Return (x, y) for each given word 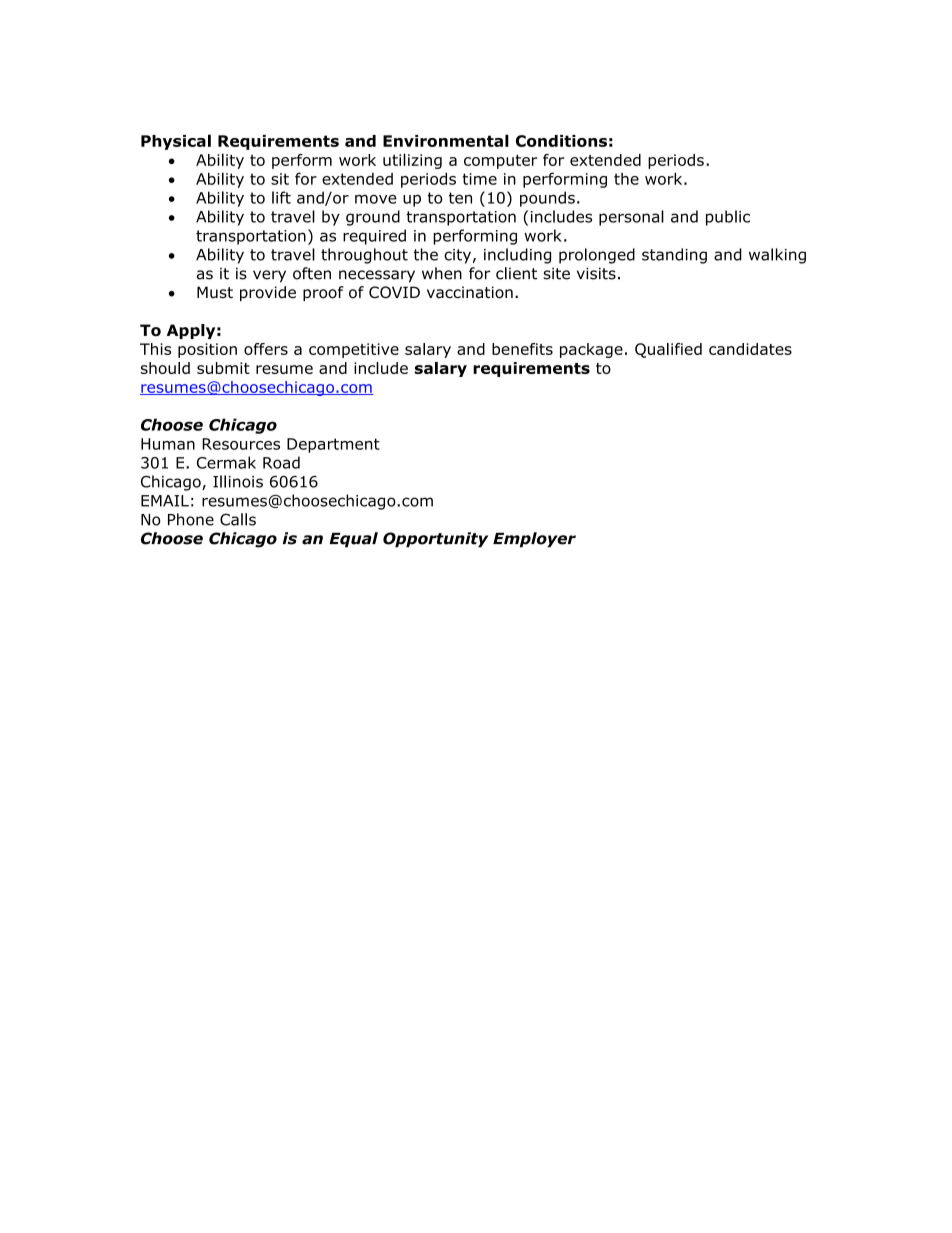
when (442, 273)
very (269, 276)
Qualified (668, 350)
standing (674, 256)
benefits (522, 349)
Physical (176, 142)
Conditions (561, 141)
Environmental (446, 140)
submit (223, 368)
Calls (238, 519)
